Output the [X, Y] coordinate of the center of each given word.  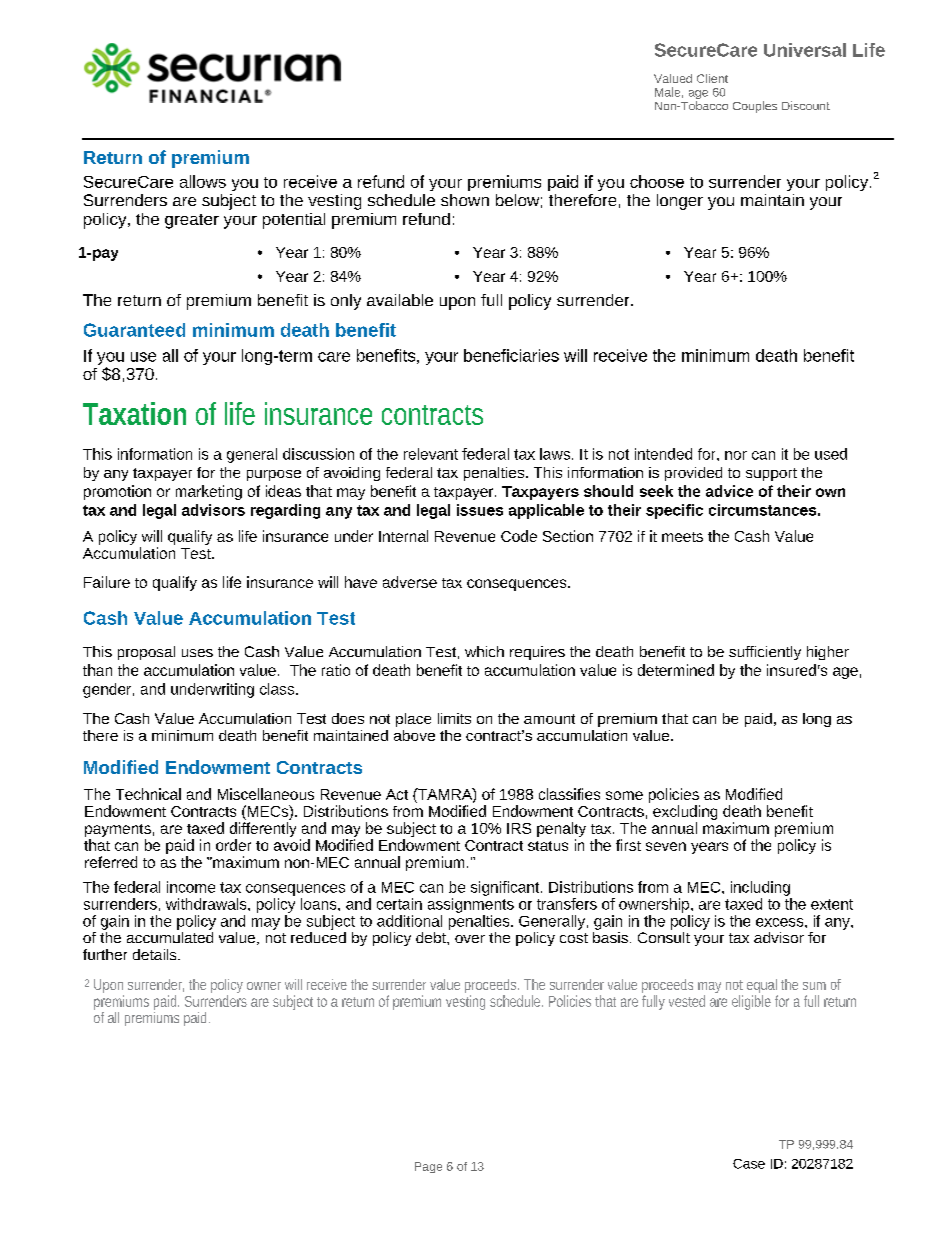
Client [712, 78]
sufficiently [765, 653]
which [484, 651]
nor [736, 455]
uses [197, 653]
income [191, 887]
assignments [471, 905]
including [760, 888]
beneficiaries [511, 355]
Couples [755, 107]
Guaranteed [134, 330]
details [156, 954]
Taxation [134, 413]
